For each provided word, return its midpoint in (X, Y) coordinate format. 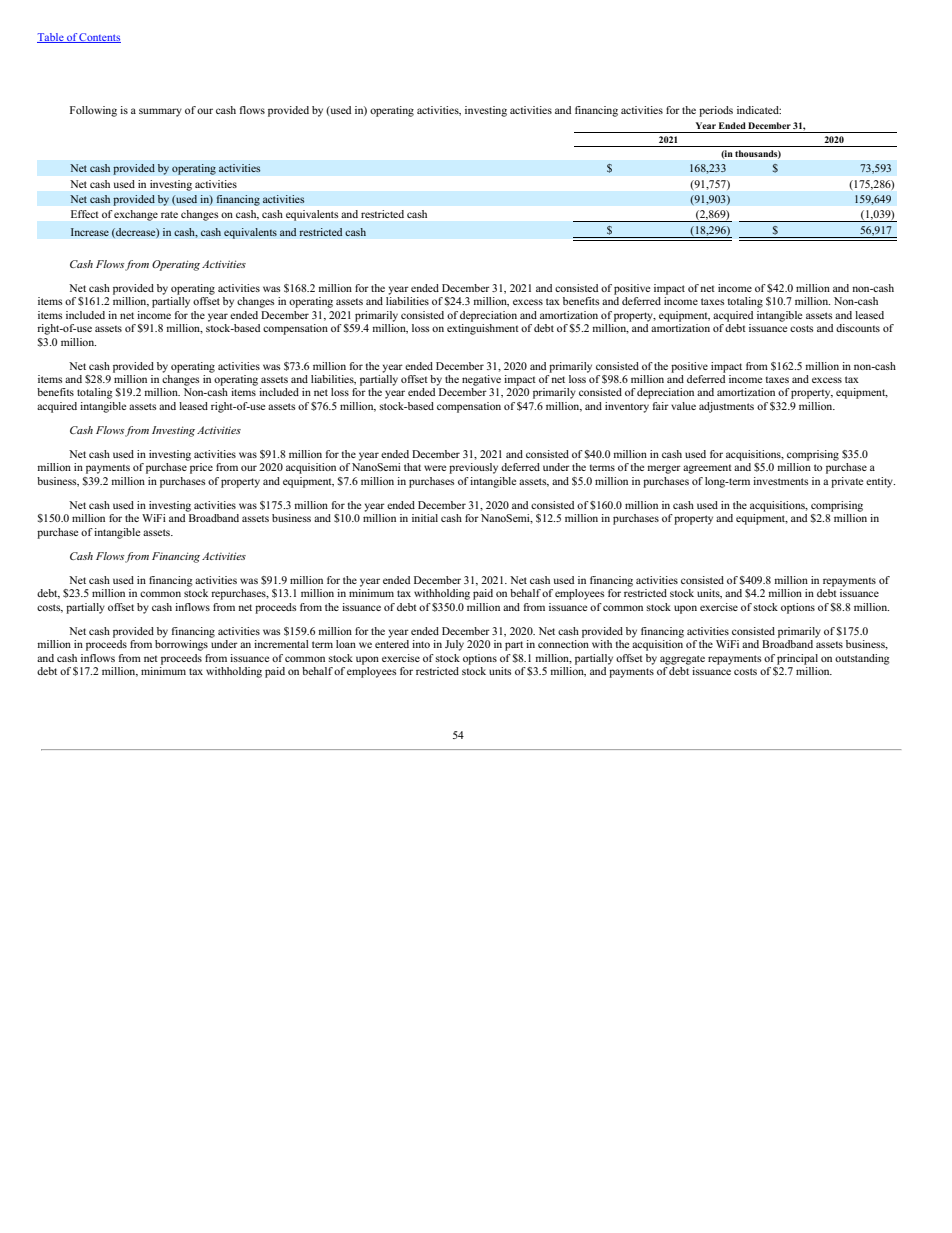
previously (473, 468)
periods (716, 111)
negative (481, 380)
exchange (136, 215)
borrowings (181, 645)
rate (169, 214)
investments (780, 481)
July (454, 645)
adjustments (726, 407)
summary (160, 112)
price (201, 468)
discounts (858, 328)
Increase (90, 232)
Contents (99, 38)
